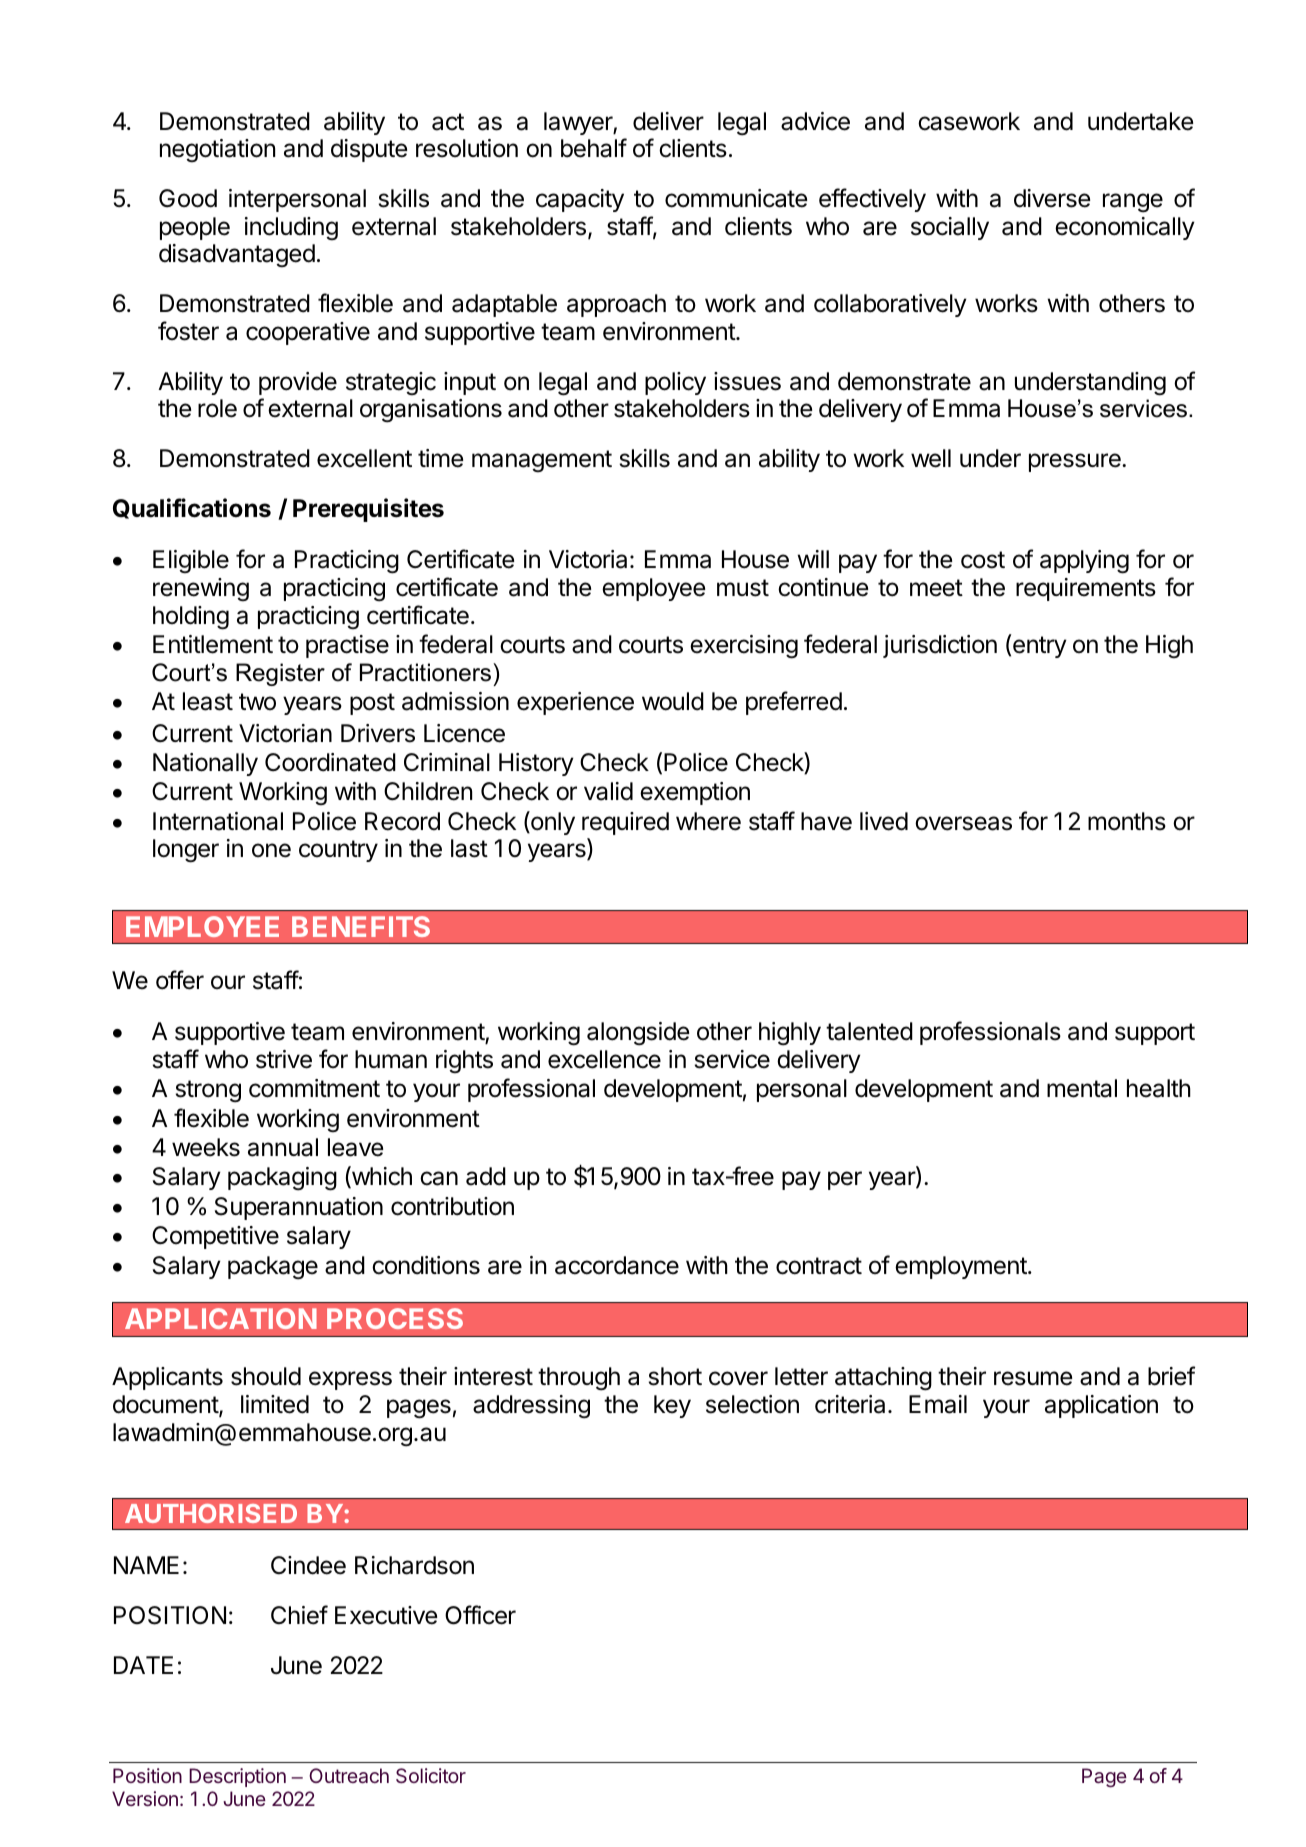 This page has height=1847, width=1306. What do you see at coordinates (594, 148) in the page?
I see `behalf` at bounding box center [594, 148].
